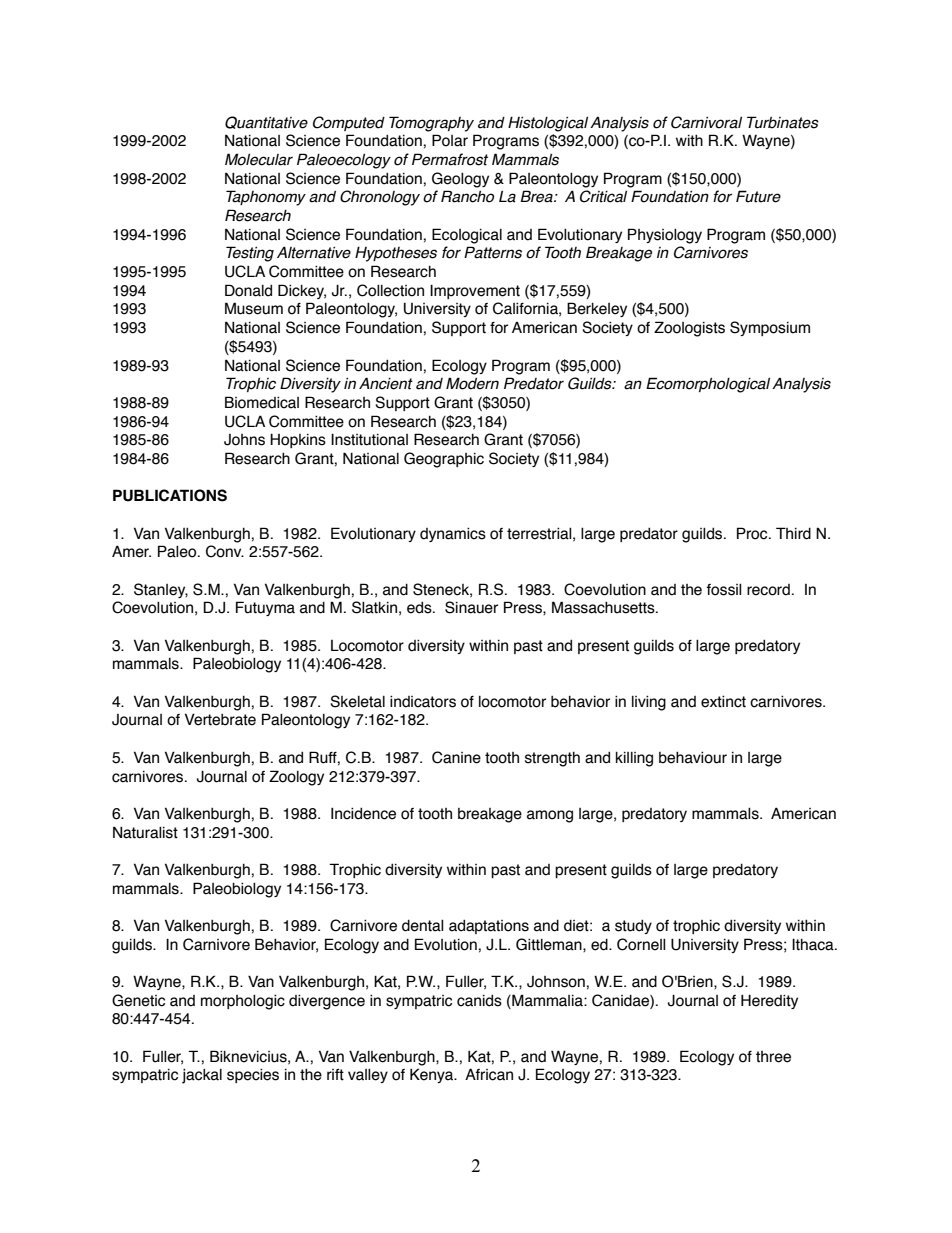 The image size is (952, 1233). What do you see at coordinates (450, 159) in the page?
I see `Permafrost` at bounding box center [450, 159].
